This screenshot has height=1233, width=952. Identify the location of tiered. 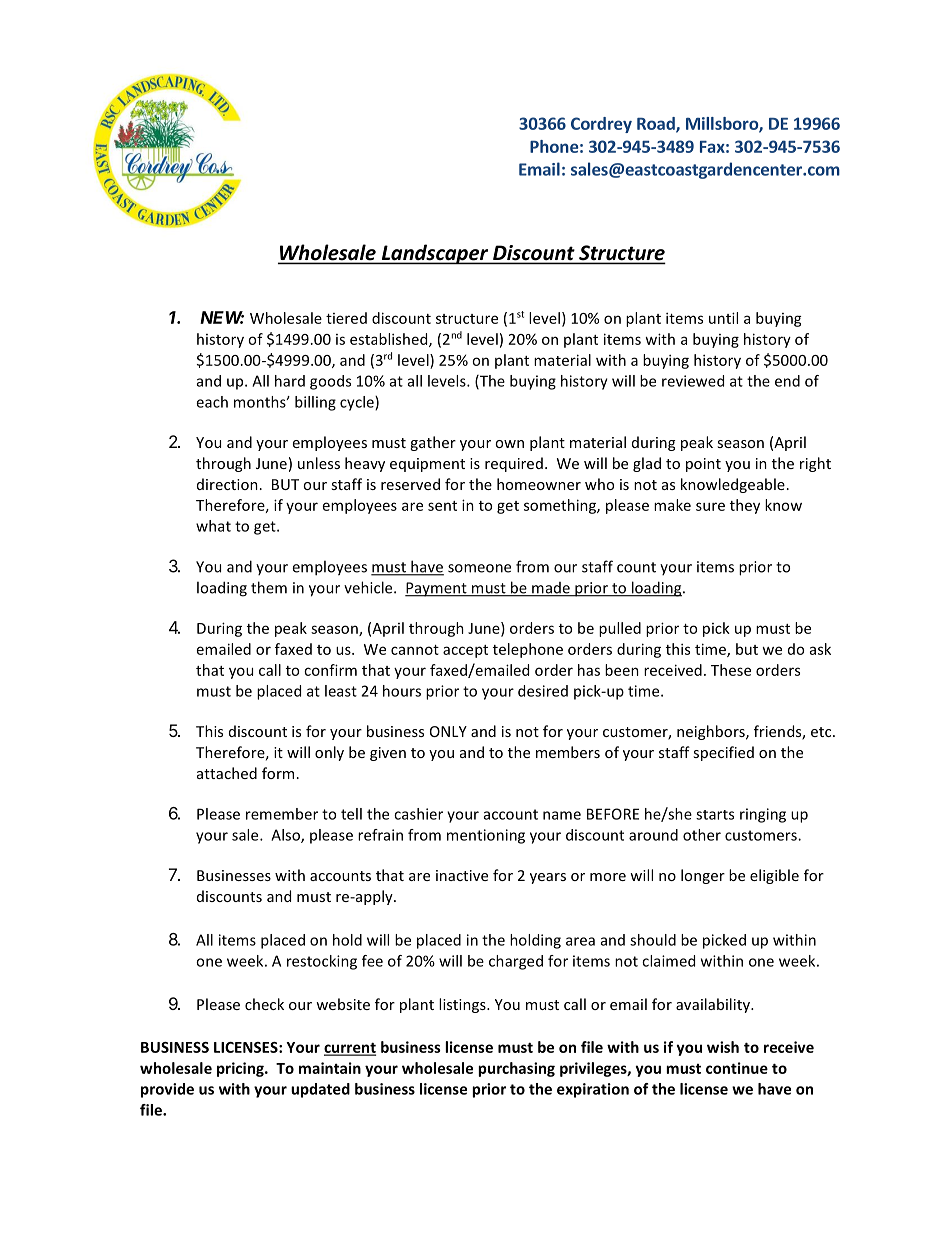
(346, 318).
